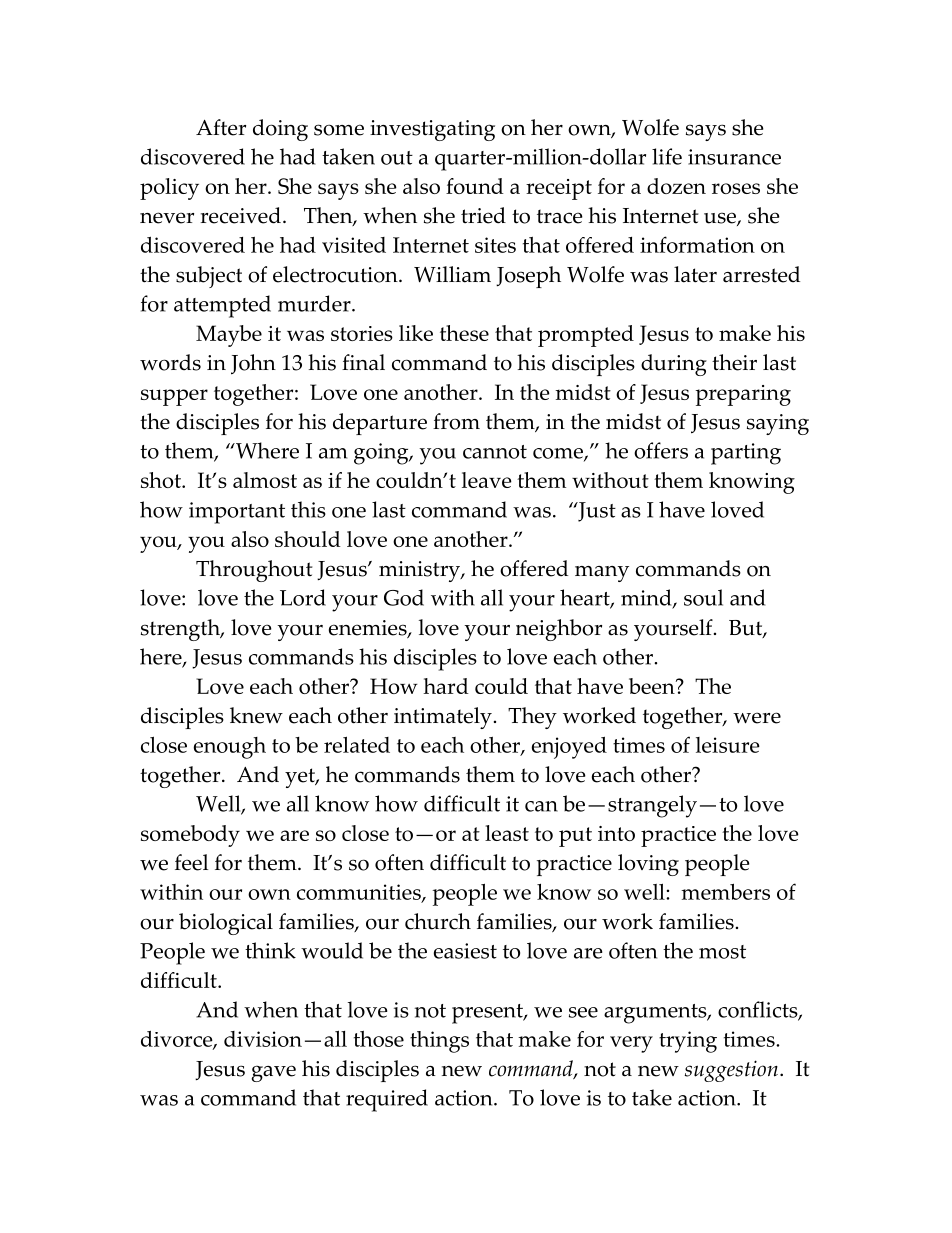 This screenshot has width=952, height=1233. What do you see at coordinates (728, 745) in the screenshot?
I see `leisure` at bounding box center [728, 745].
